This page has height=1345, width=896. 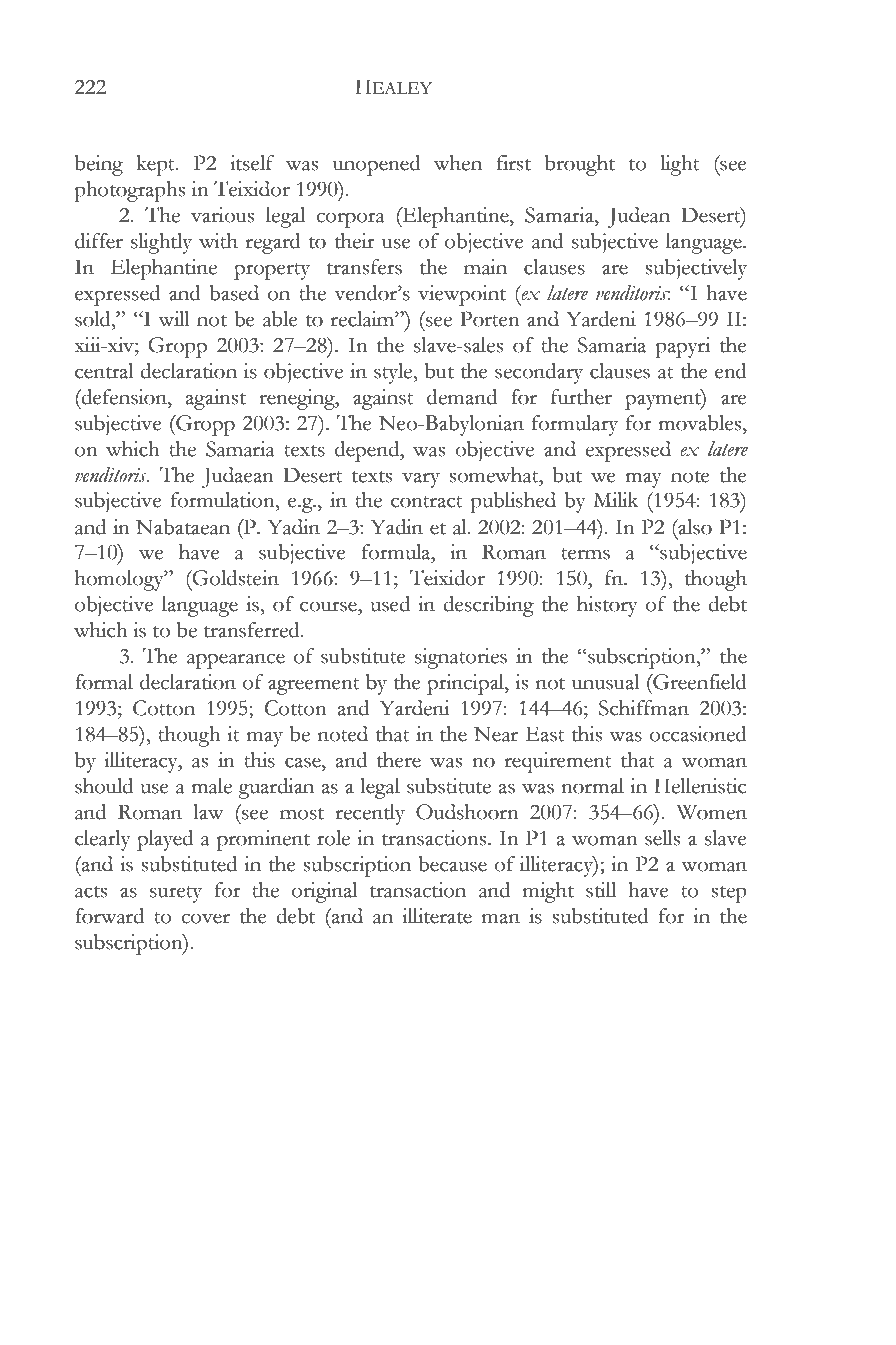 I want to click on kept, so click(x=156, y=165).
